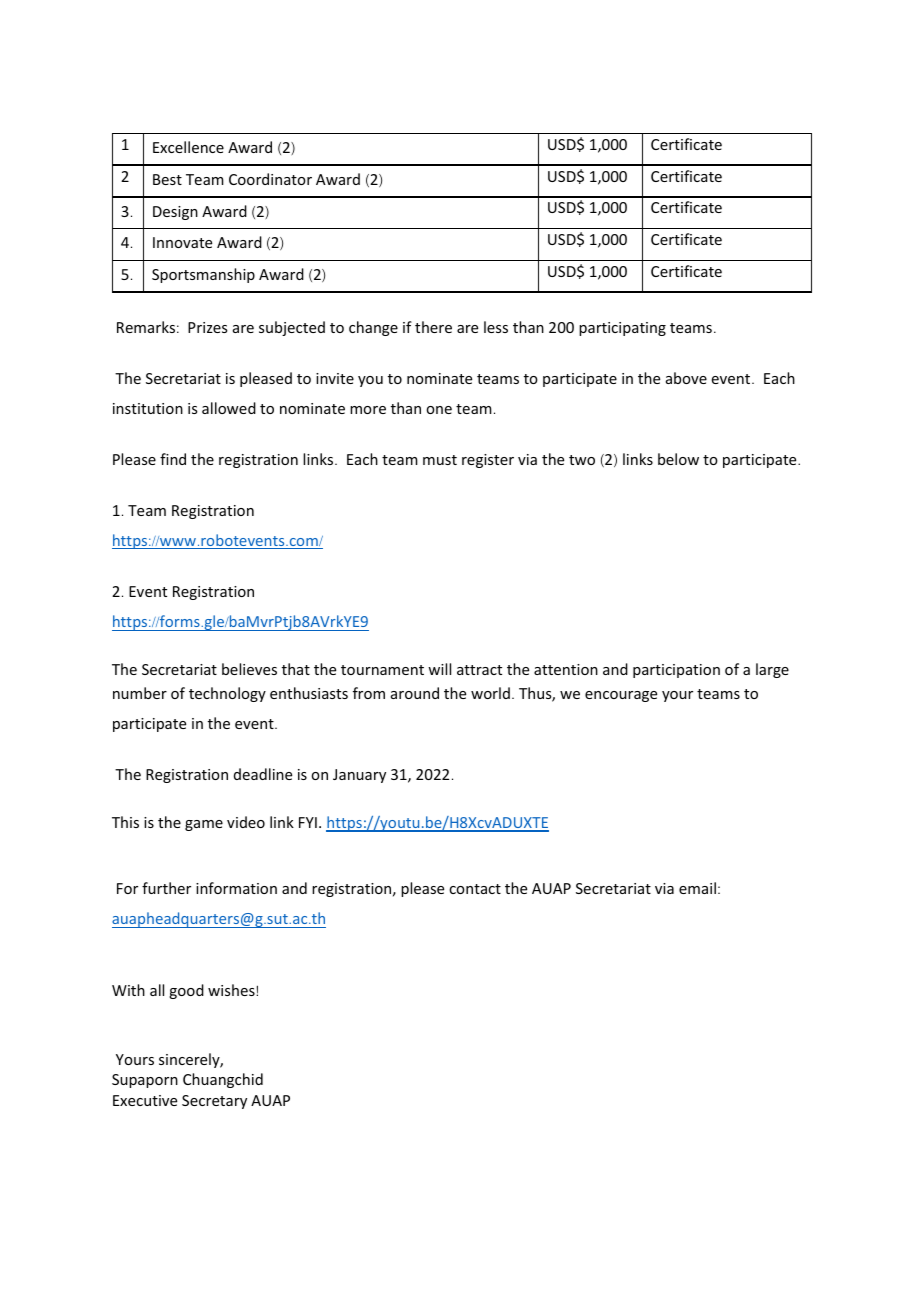  Describe the element at coordinates (214, 1102) in the document. I see `Secretary` at that location.
